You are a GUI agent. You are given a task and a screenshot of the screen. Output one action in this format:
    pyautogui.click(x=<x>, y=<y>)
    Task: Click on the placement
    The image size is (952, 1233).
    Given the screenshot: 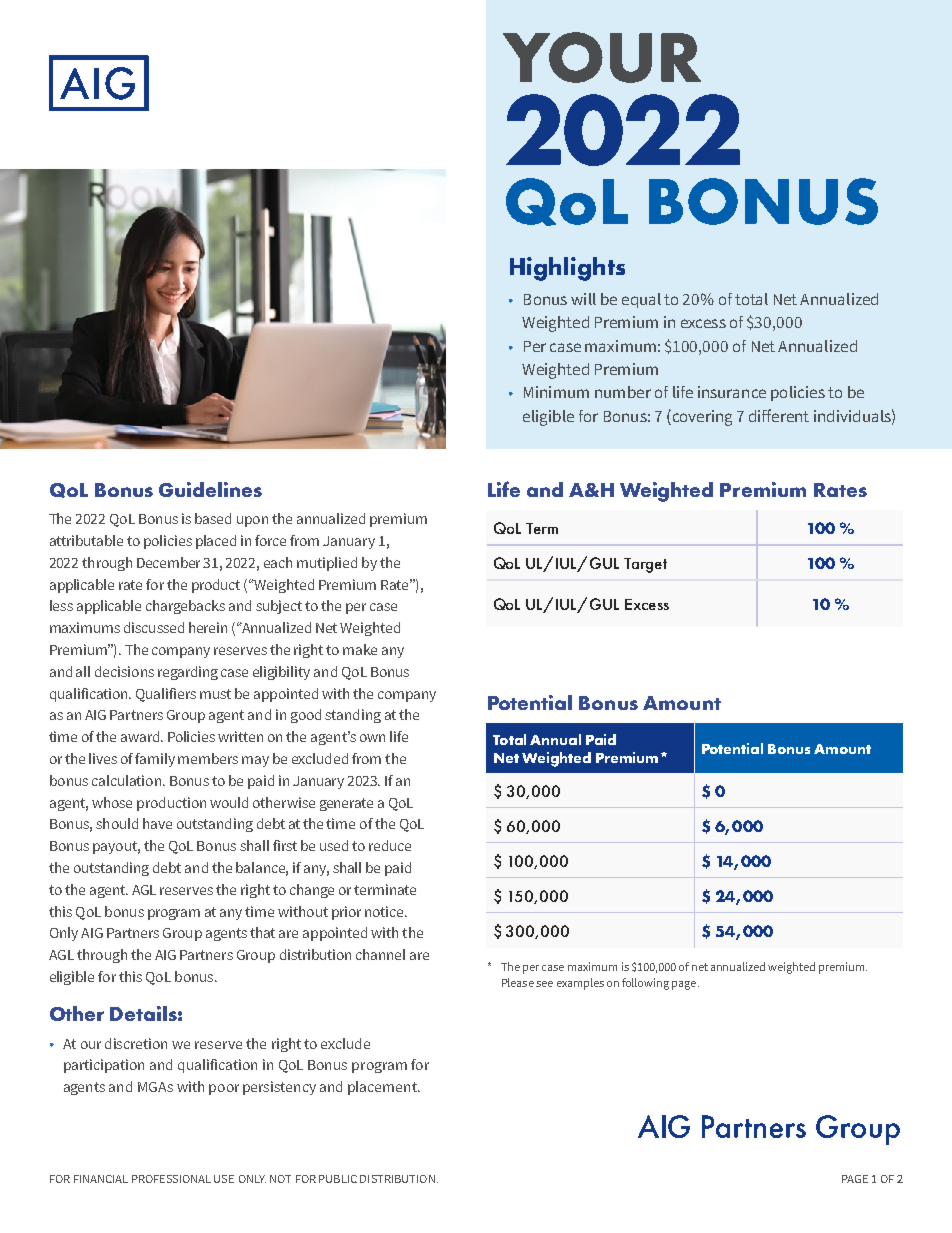 What is the action you would take?
    pyautogui.click(x=383, y=1088)
